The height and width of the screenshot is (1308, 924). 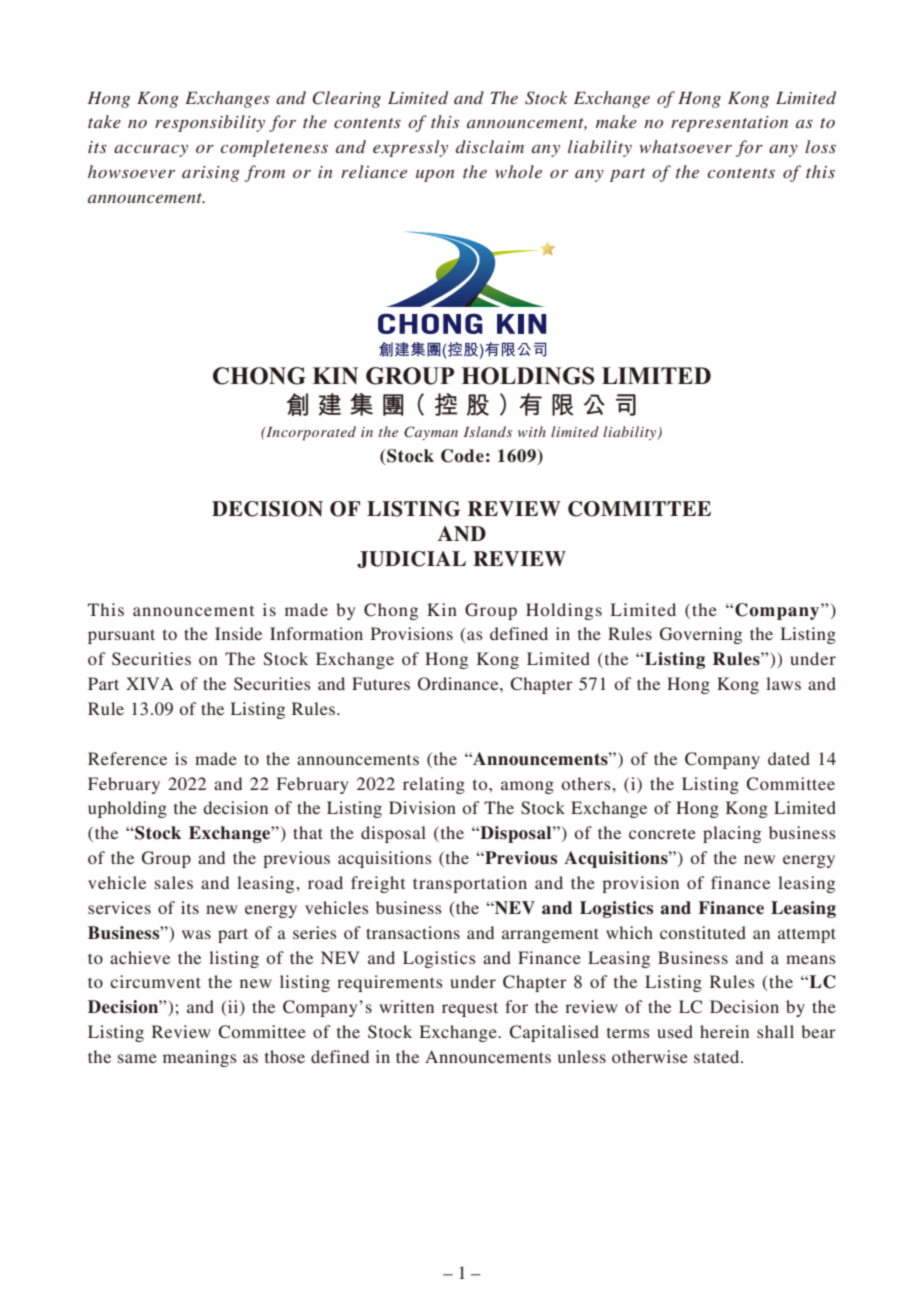 I want to click on responsibility, so click(x=210, y=123).
